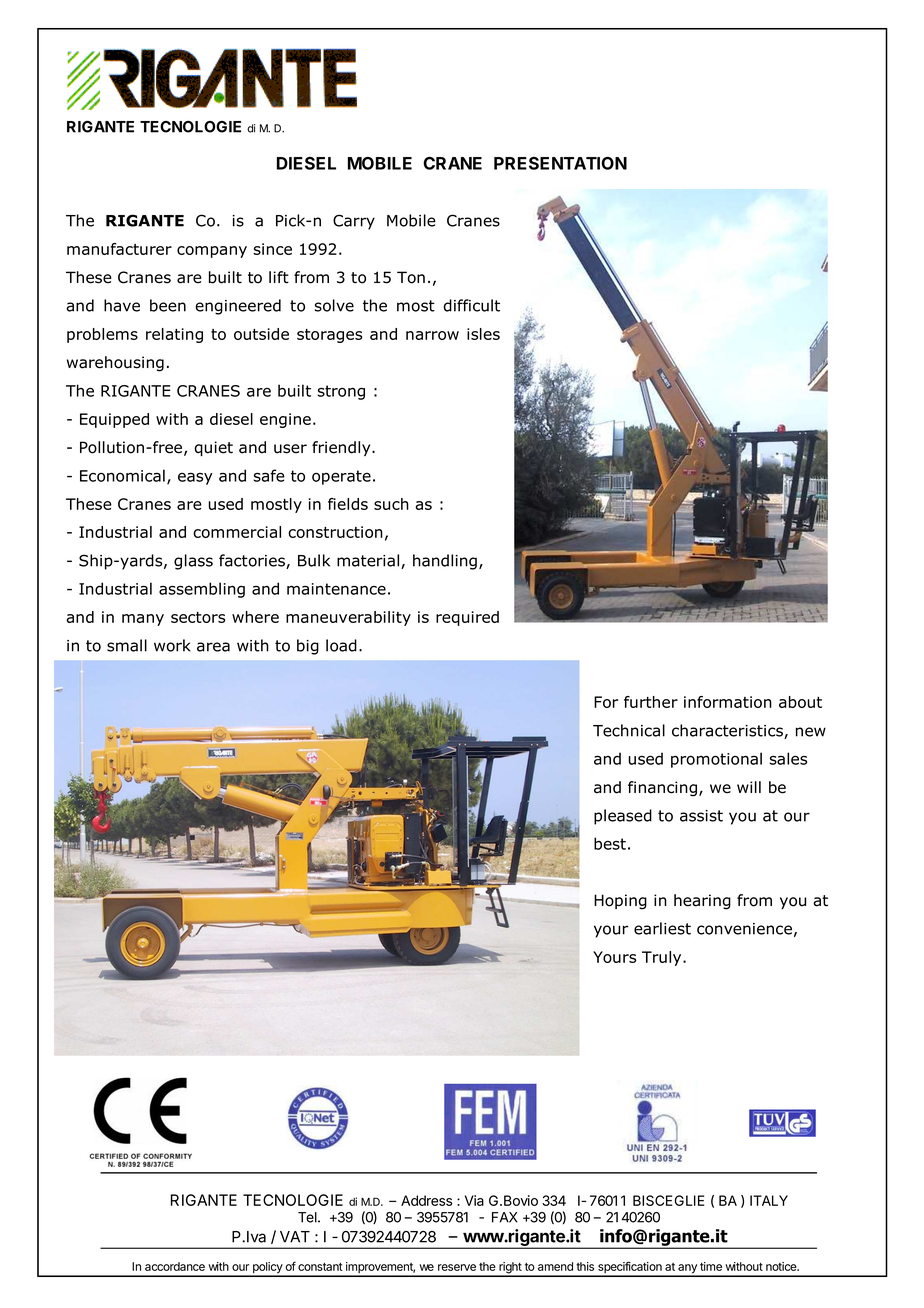  What do you see at coordinates (560, 163) in the screenshot?
I see `PRESENTATION` at bounding box center [560, 163].
